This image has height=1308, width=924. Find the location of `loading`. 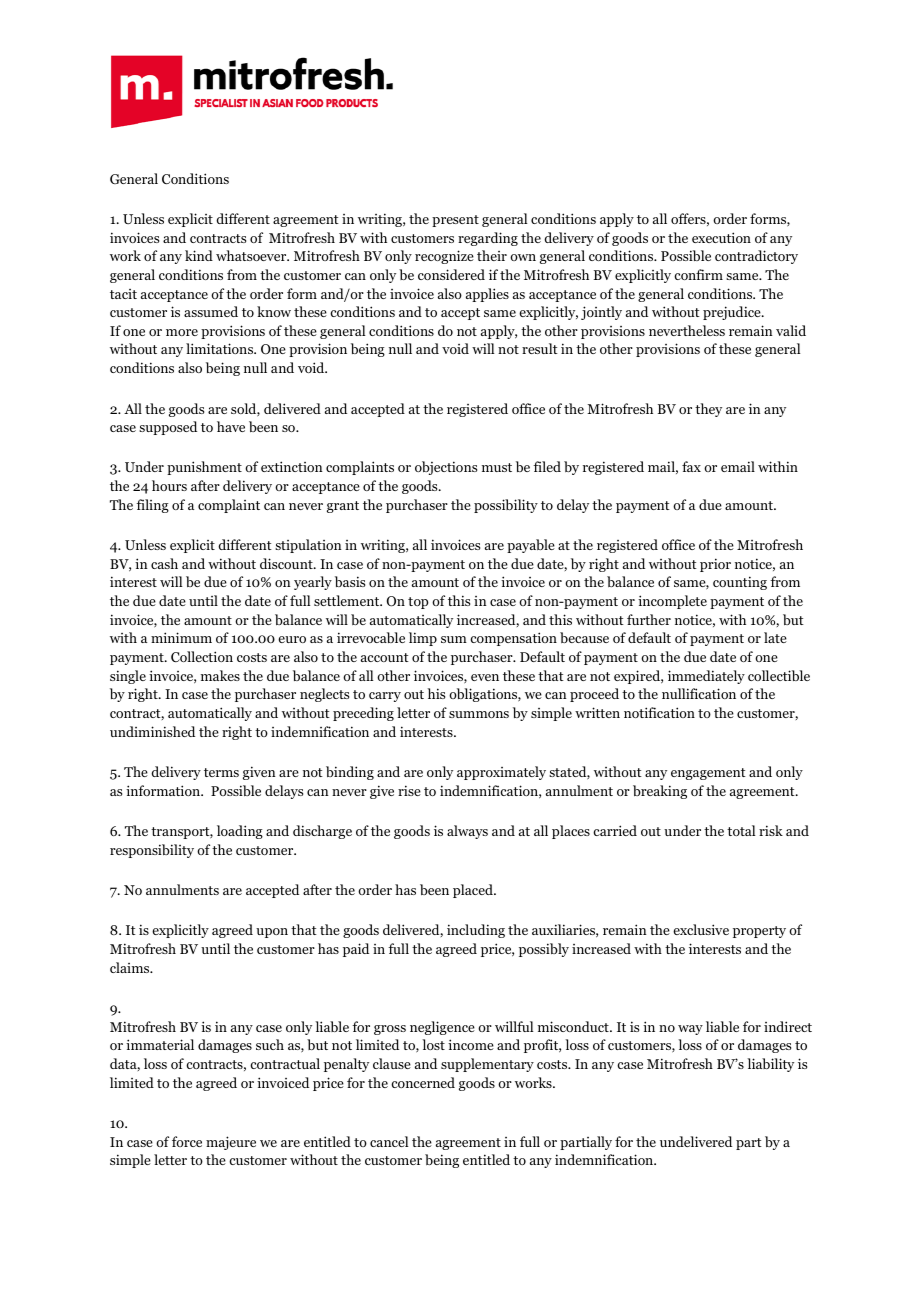

loading is located at coordinates (240, 832).
